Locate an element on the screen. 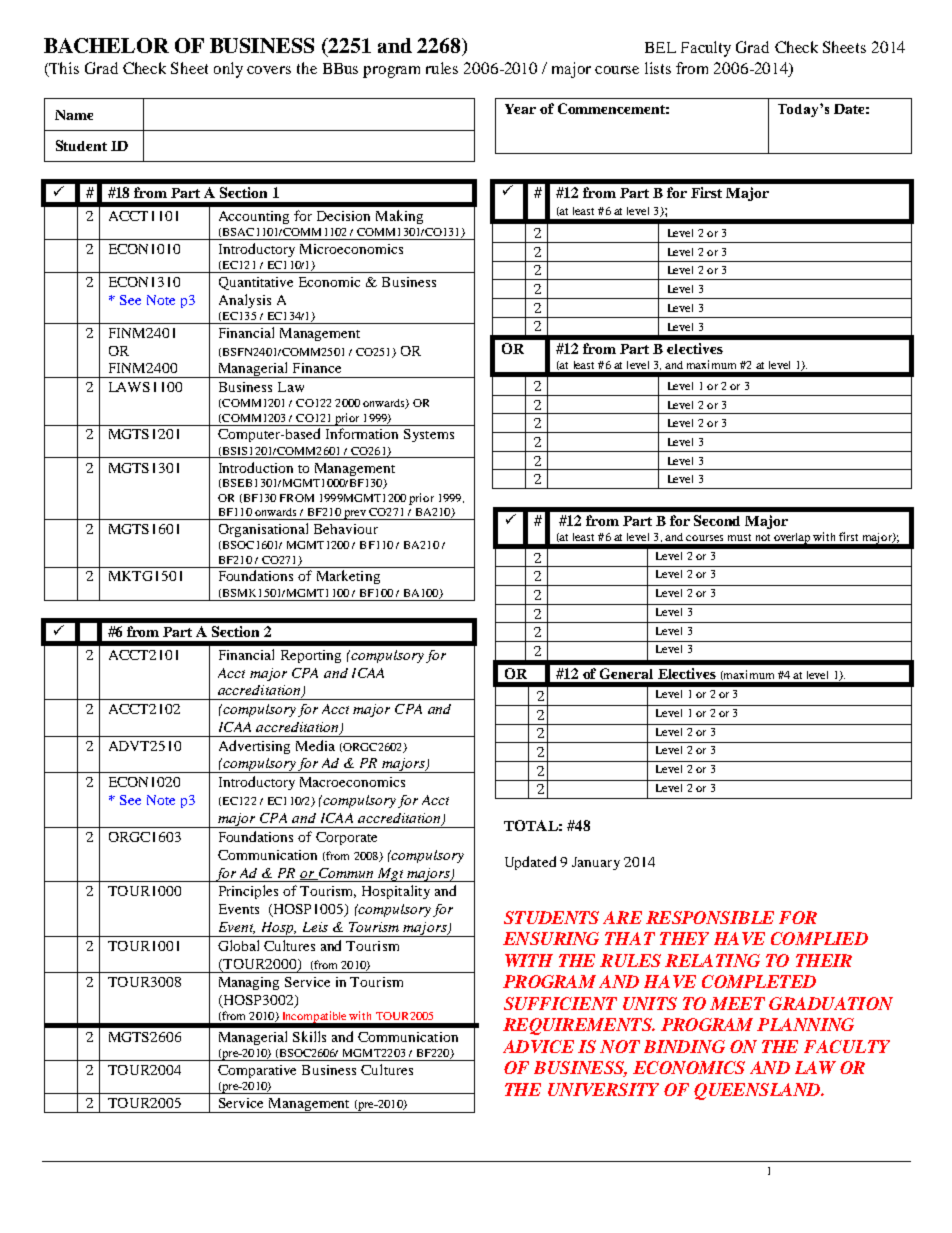  Finance is located at coordinates (317, 368).
